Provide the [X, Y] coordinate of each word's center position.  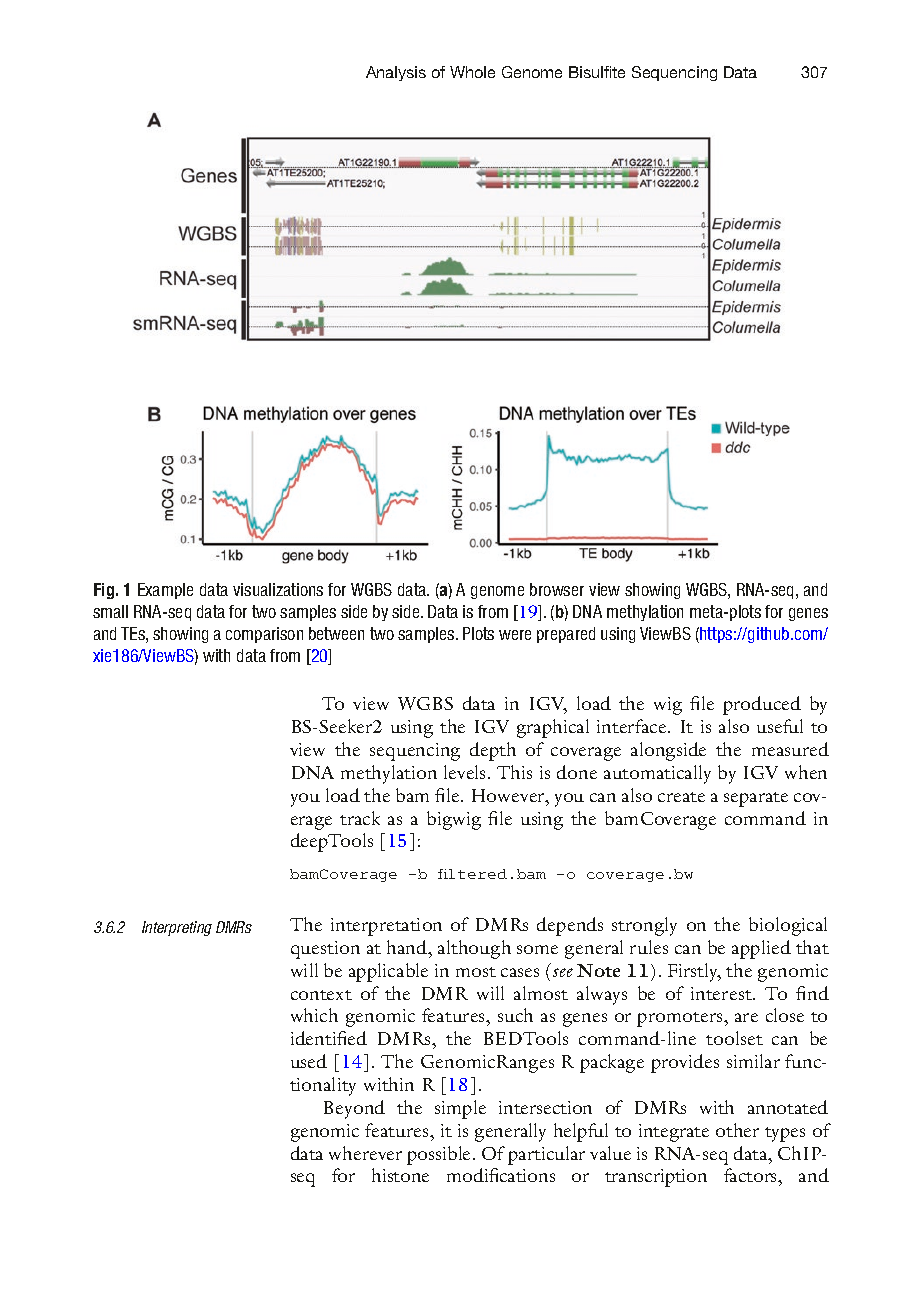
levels [466, 772]
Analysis [396, 73]
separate [756, 799]
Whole [472, 72]
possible [440, 1155]
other [737, 1130]
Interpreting [177, 928]
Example [165, 591]
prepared [566, 635]
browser [557, 589]
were [515, 635]
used [309, 1061]
